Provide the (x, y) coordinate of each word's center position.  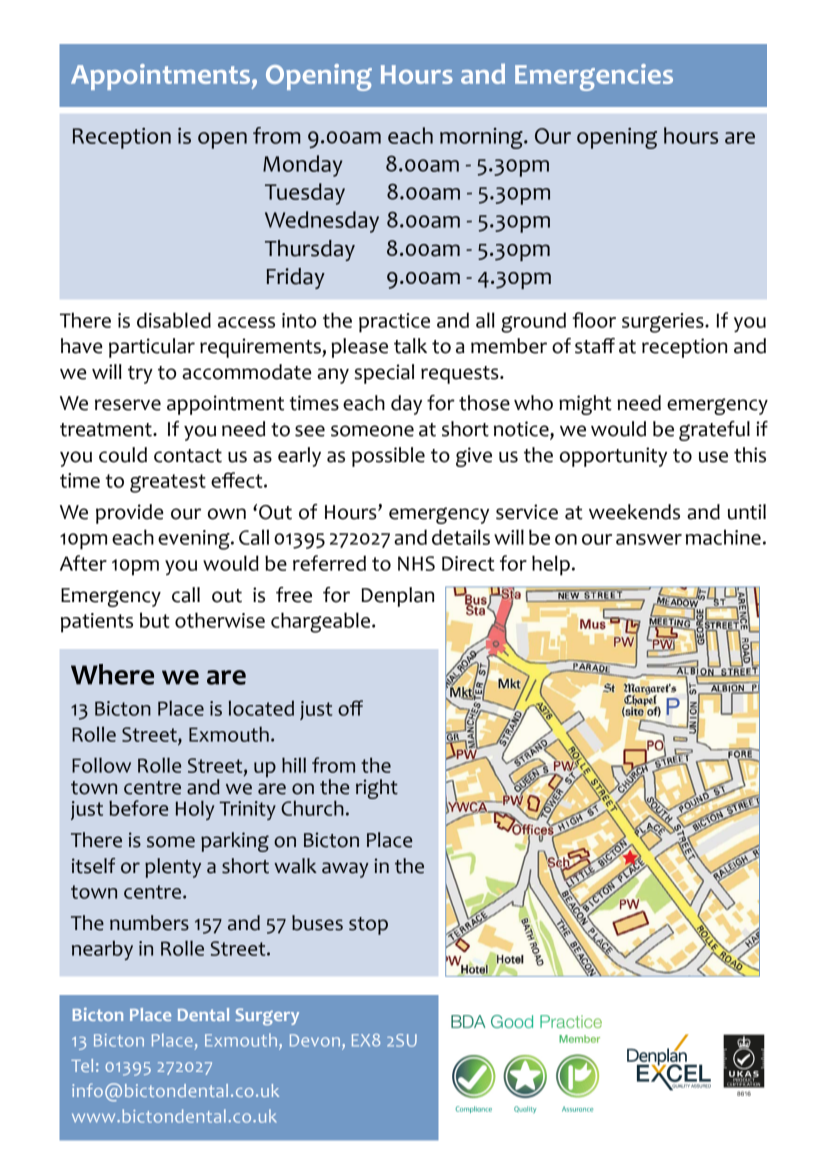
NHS (416, 563)
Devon (316, 1040)
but (155, 620)
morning (482, 138)
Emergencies (594, 77)
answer (649, 539)
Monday (302, 166)
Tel (82, 1065)
